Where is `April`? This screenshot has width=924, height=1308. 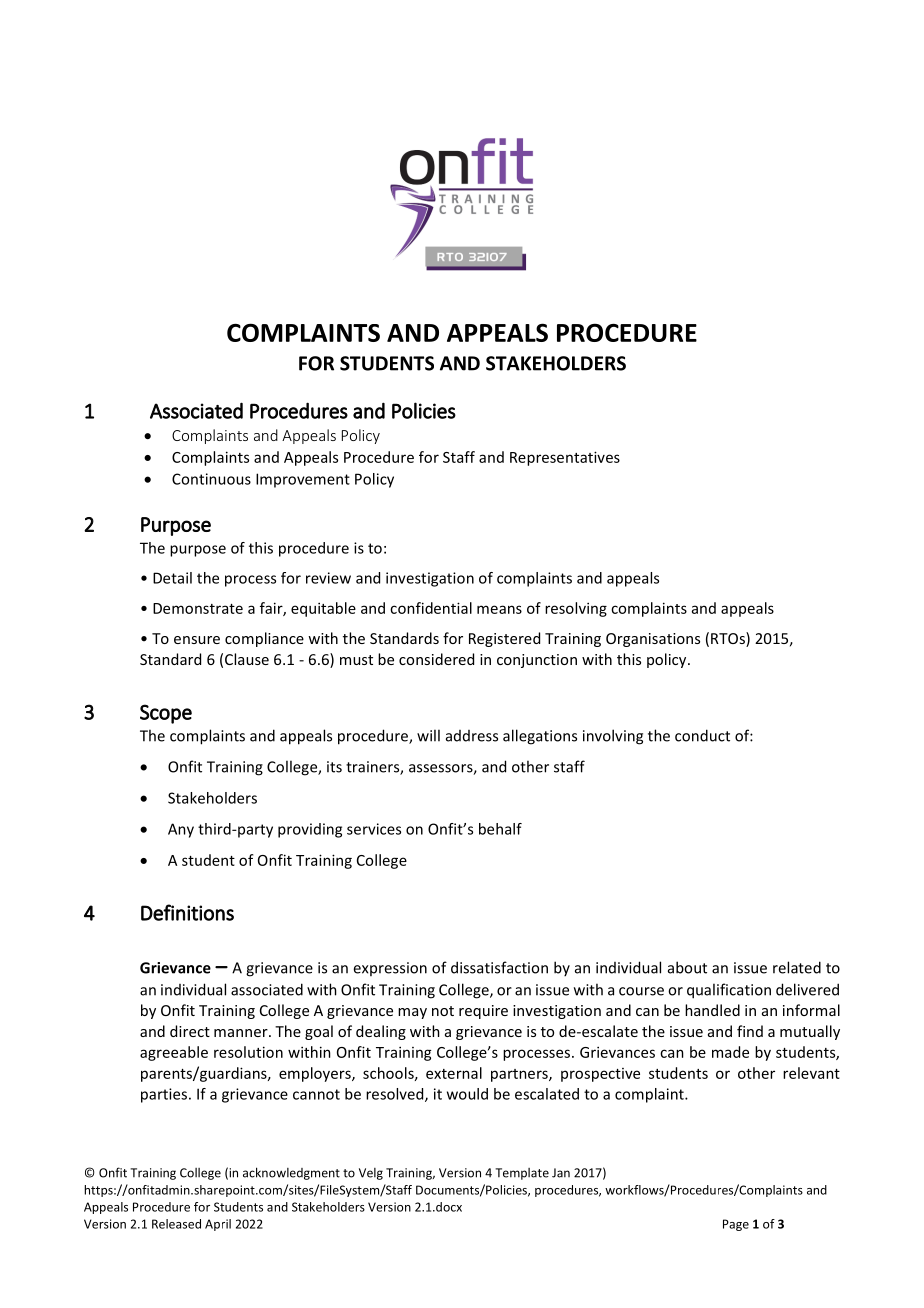 April is located at coordinates (218, 1225).
